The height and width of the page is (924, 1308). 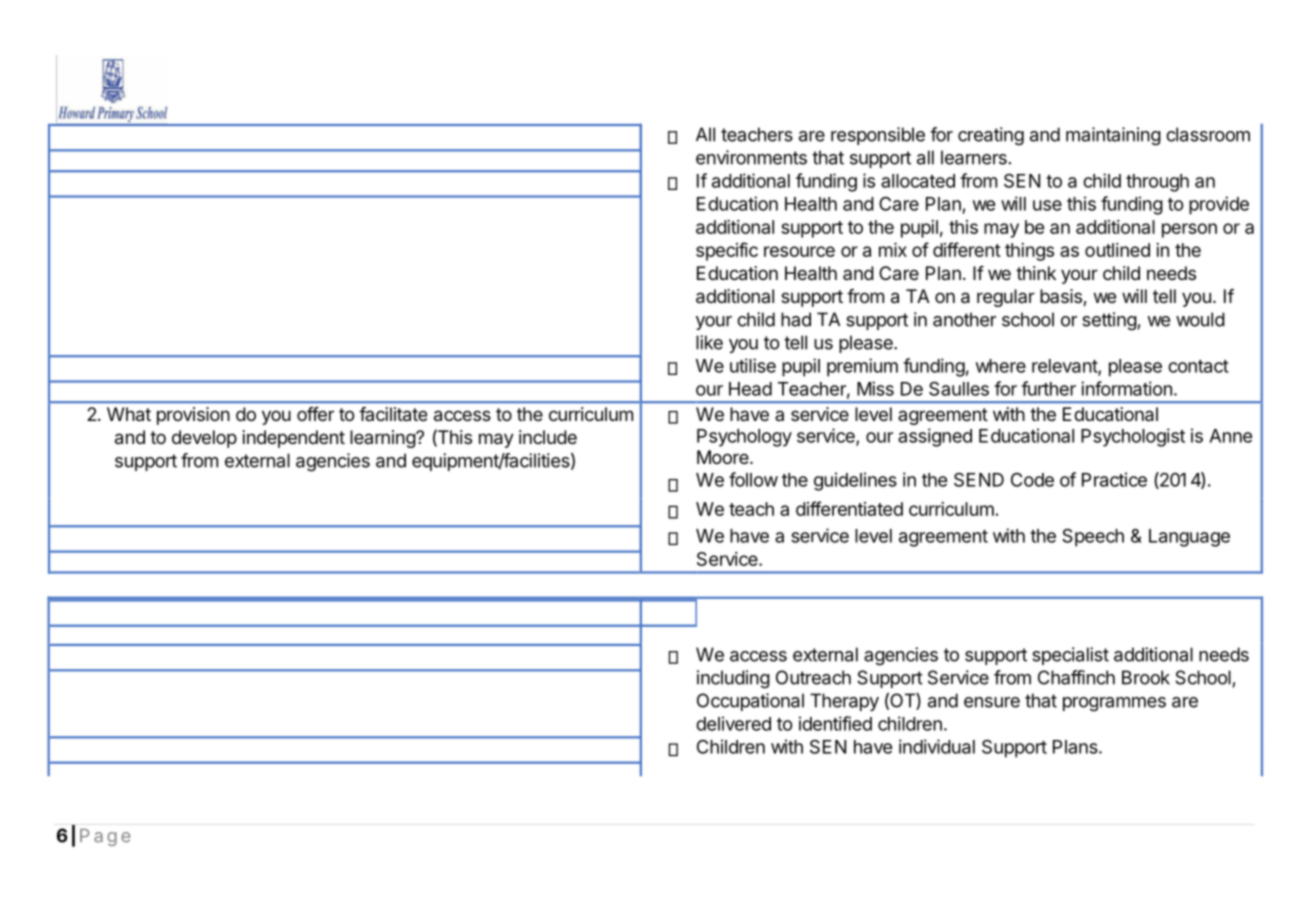 What do you see at coordinates (751, 157) in the page?
I see `environments` at bounding box center [751, 157].
